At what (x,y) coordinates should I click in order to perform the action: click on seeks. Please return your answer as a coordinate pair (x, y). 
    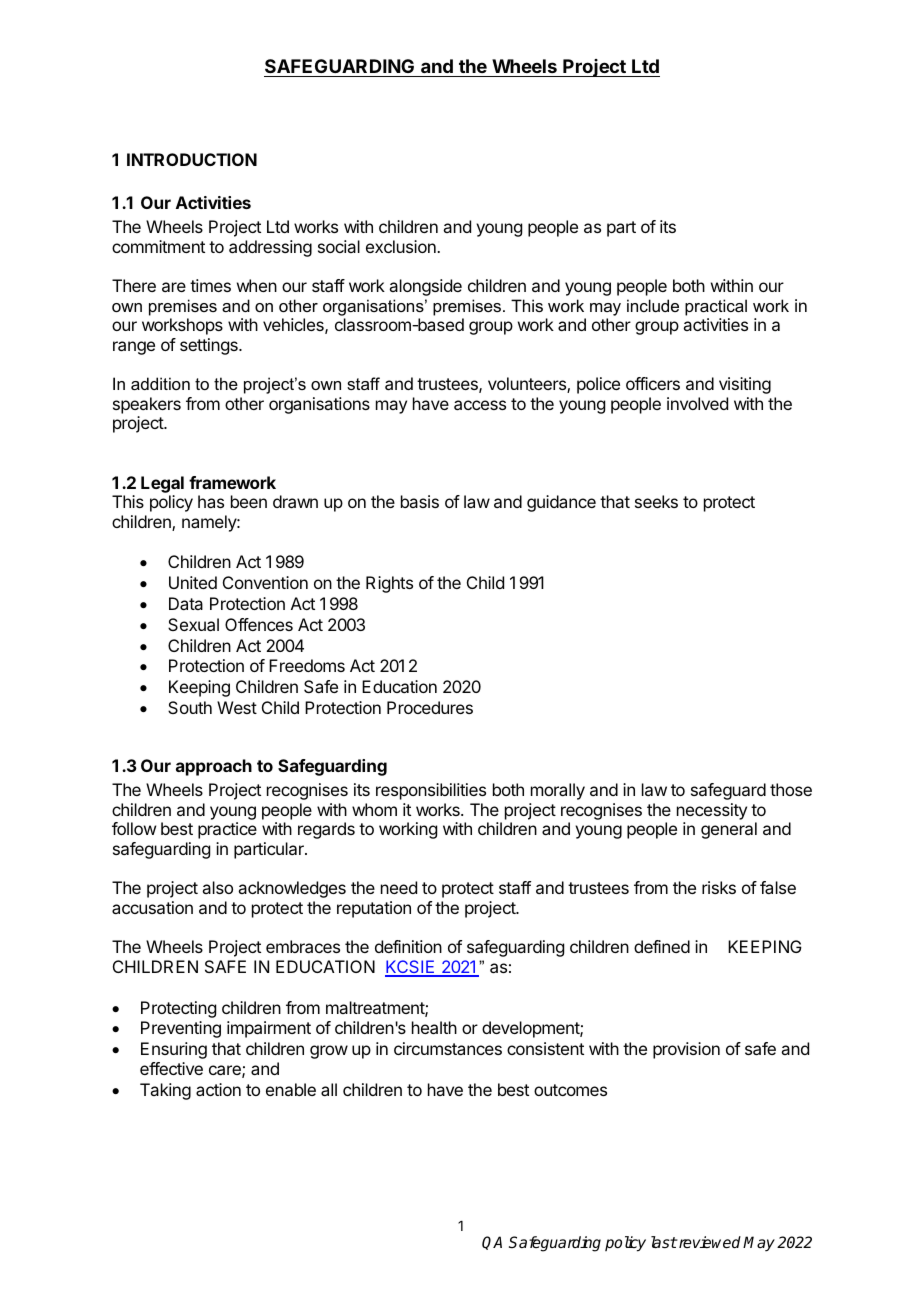
    Looking at the image, I should click on (656, 501).
